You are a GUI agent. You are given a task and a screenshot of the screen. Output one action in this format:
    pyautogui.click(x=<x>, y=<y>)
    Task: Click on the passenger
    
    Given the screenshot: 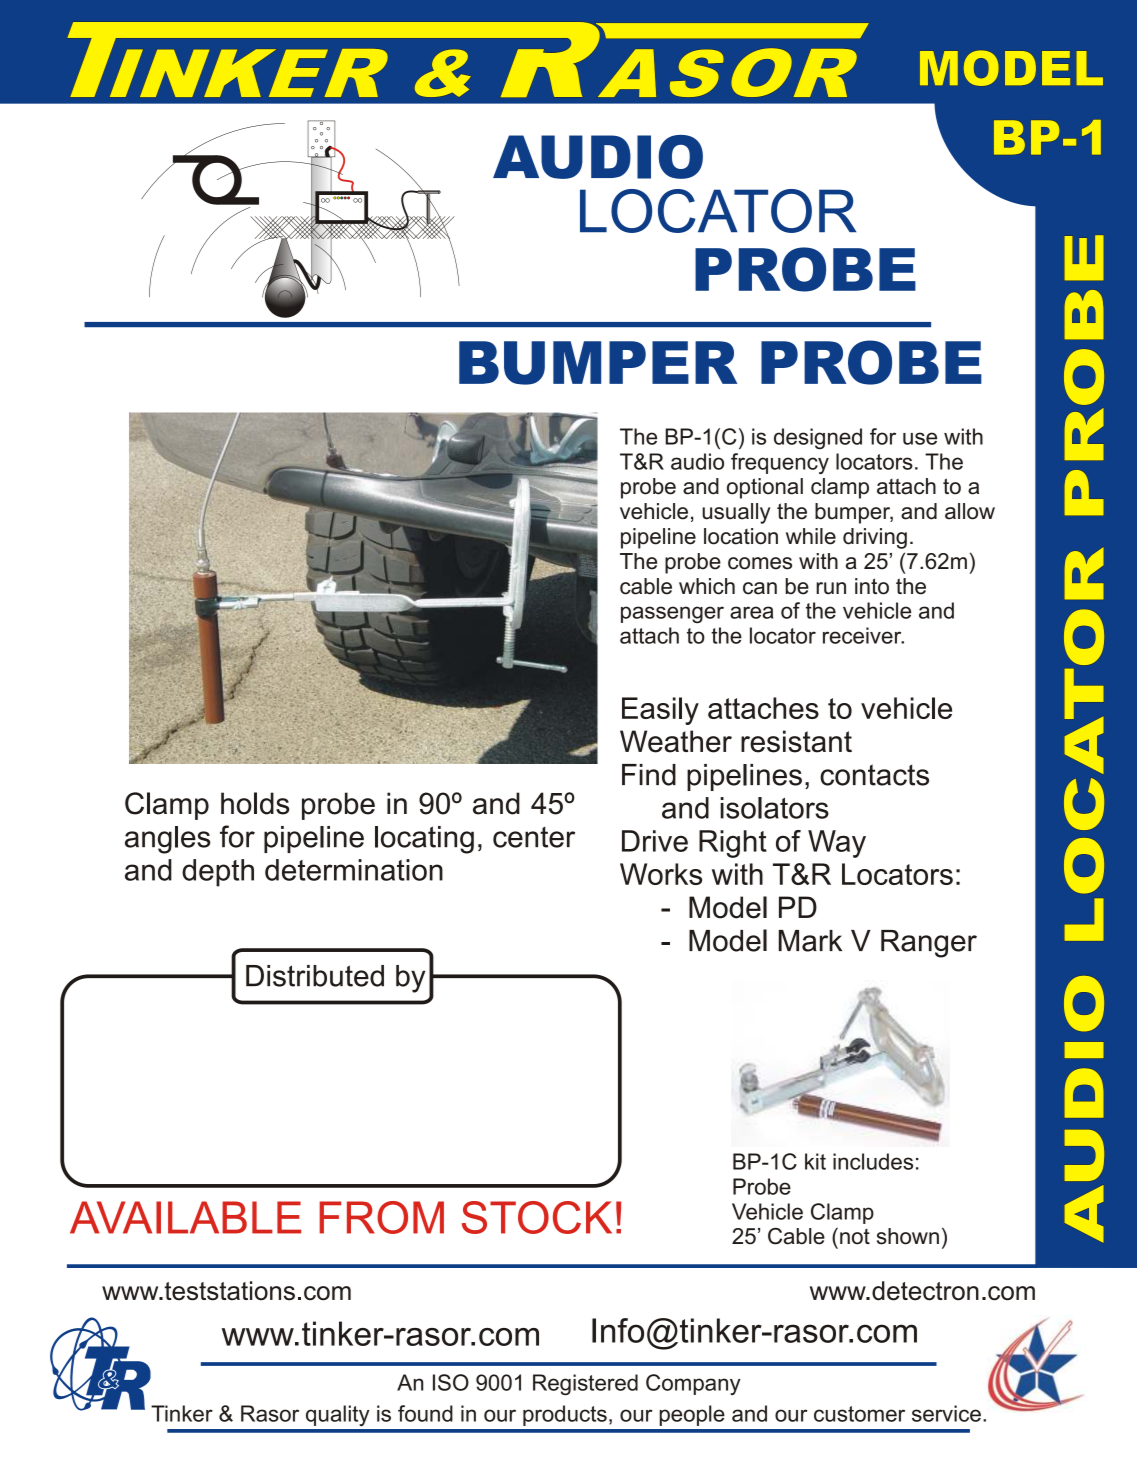 What is the action you would take?
    pyautogui.click(x=672, y=614)
